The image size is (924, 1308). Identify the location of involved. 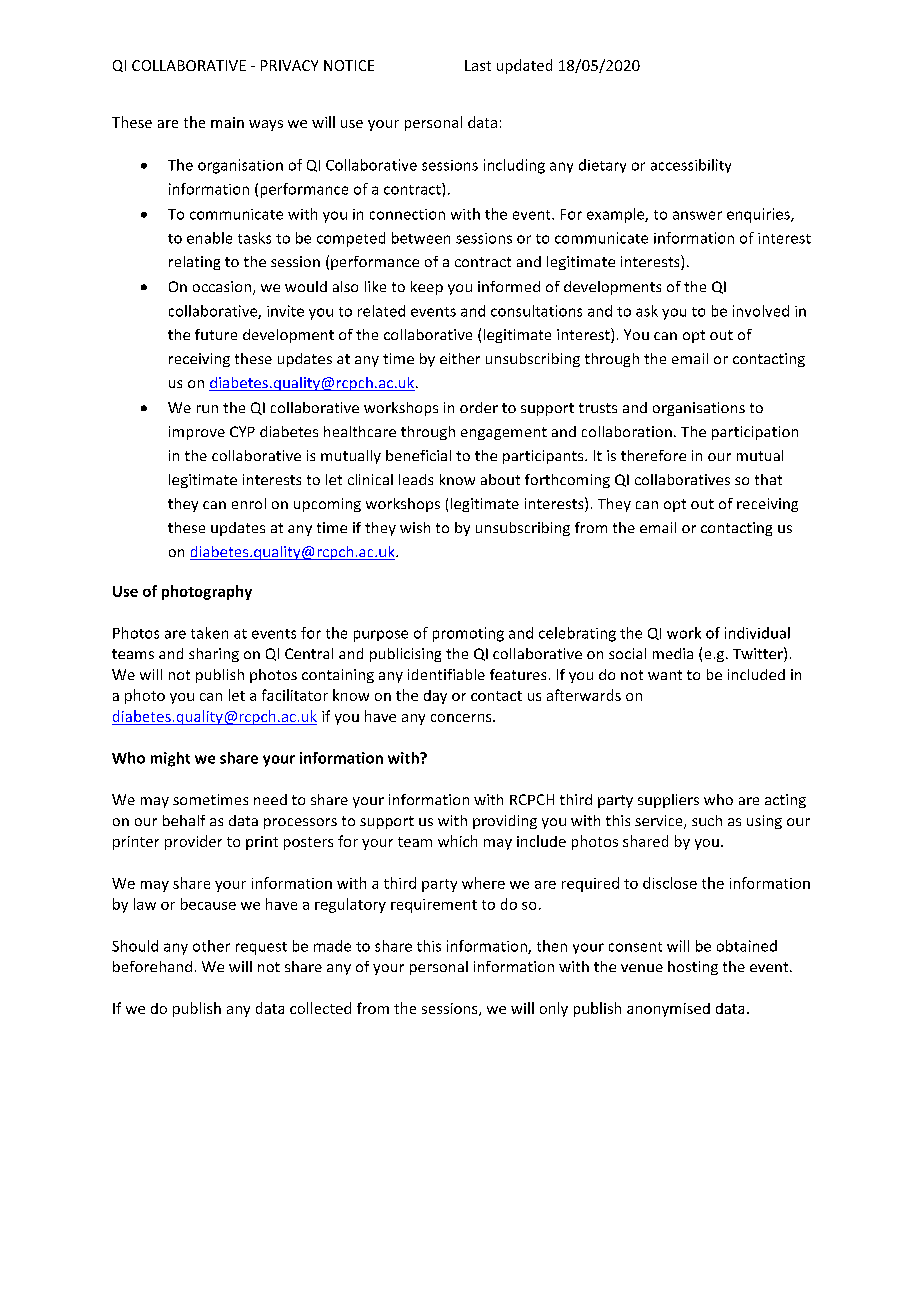
(761, 311).
